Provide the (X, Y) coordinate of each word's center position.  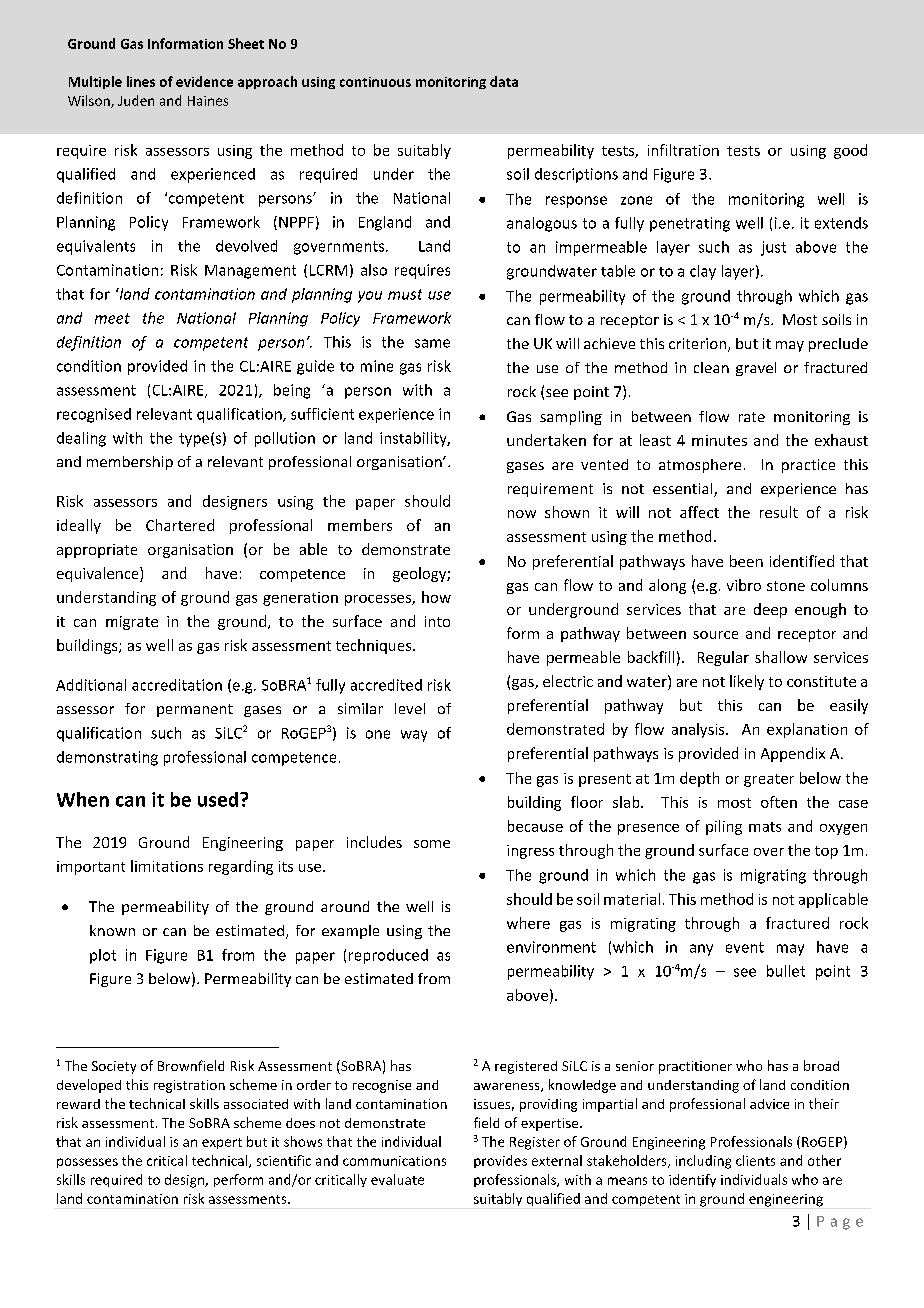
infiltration (683, 150)
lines (141, 81)
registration (189, 1086)
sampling (571, 418)
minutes (719, 440)
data (504, 81)
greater (769, 780)
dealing (81, 439)
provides (500, 1161)
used (219, 799)
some (432, 844)
